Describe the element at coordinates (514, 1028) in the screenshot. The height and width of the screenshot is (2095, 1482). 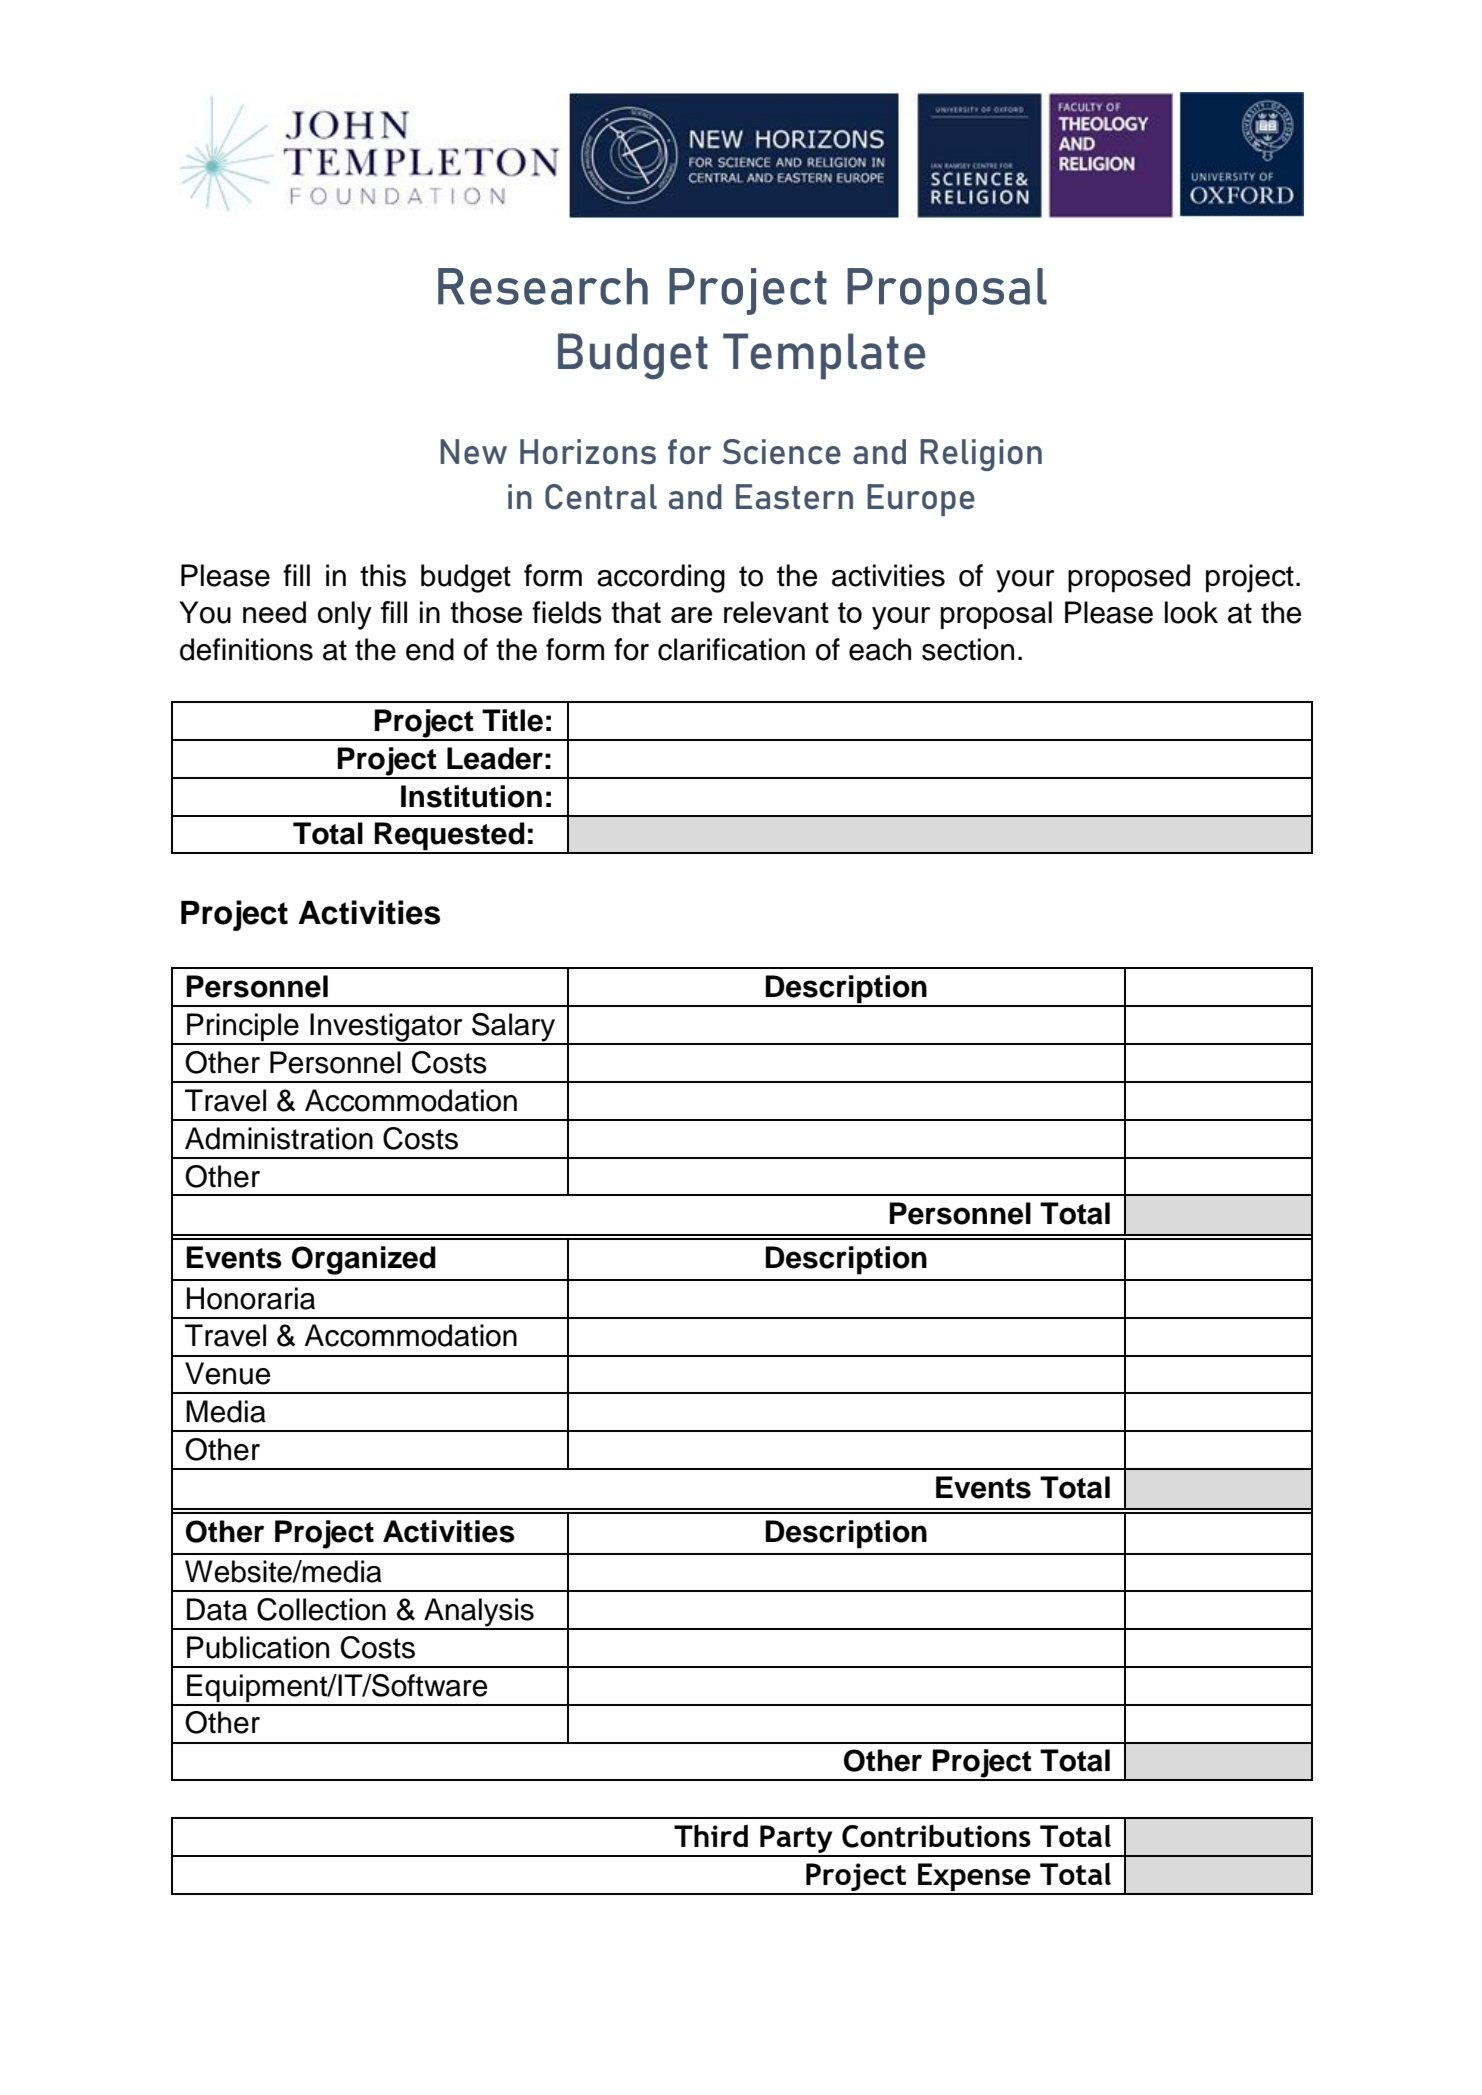
I see `Salary` at that location.
